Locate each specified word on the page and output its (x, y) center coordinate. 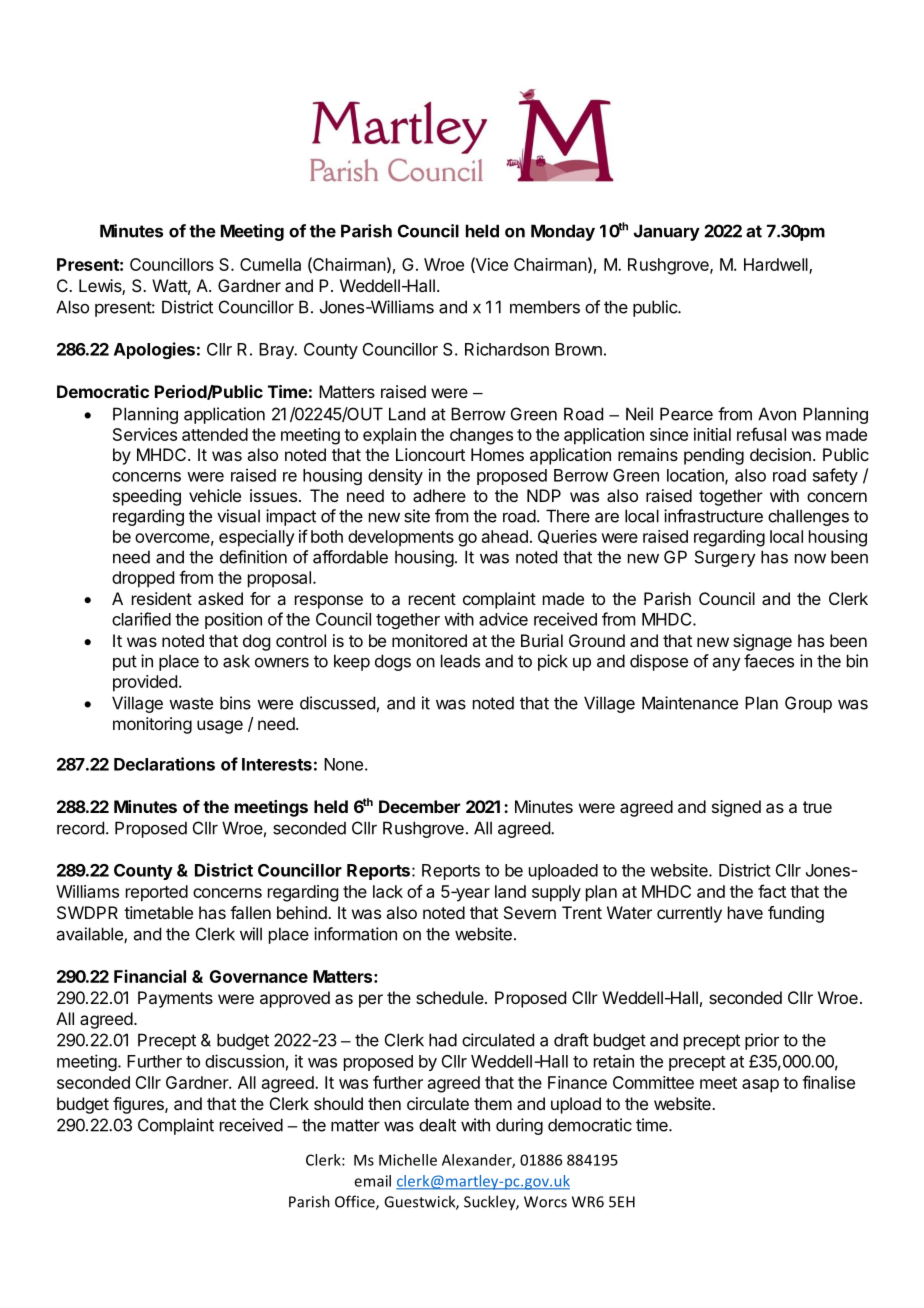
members (545, 307)
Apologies (154, 350)
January (667, 232)
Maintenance (690, 703)
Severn (530, 912)
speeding (147, 497)
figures (139, 1105)
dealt (437, 1125)
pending (714, 456)
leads (460, 661)
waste (191, 703)
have (745, 912)
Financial (150, 976)
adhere (439, 495)
